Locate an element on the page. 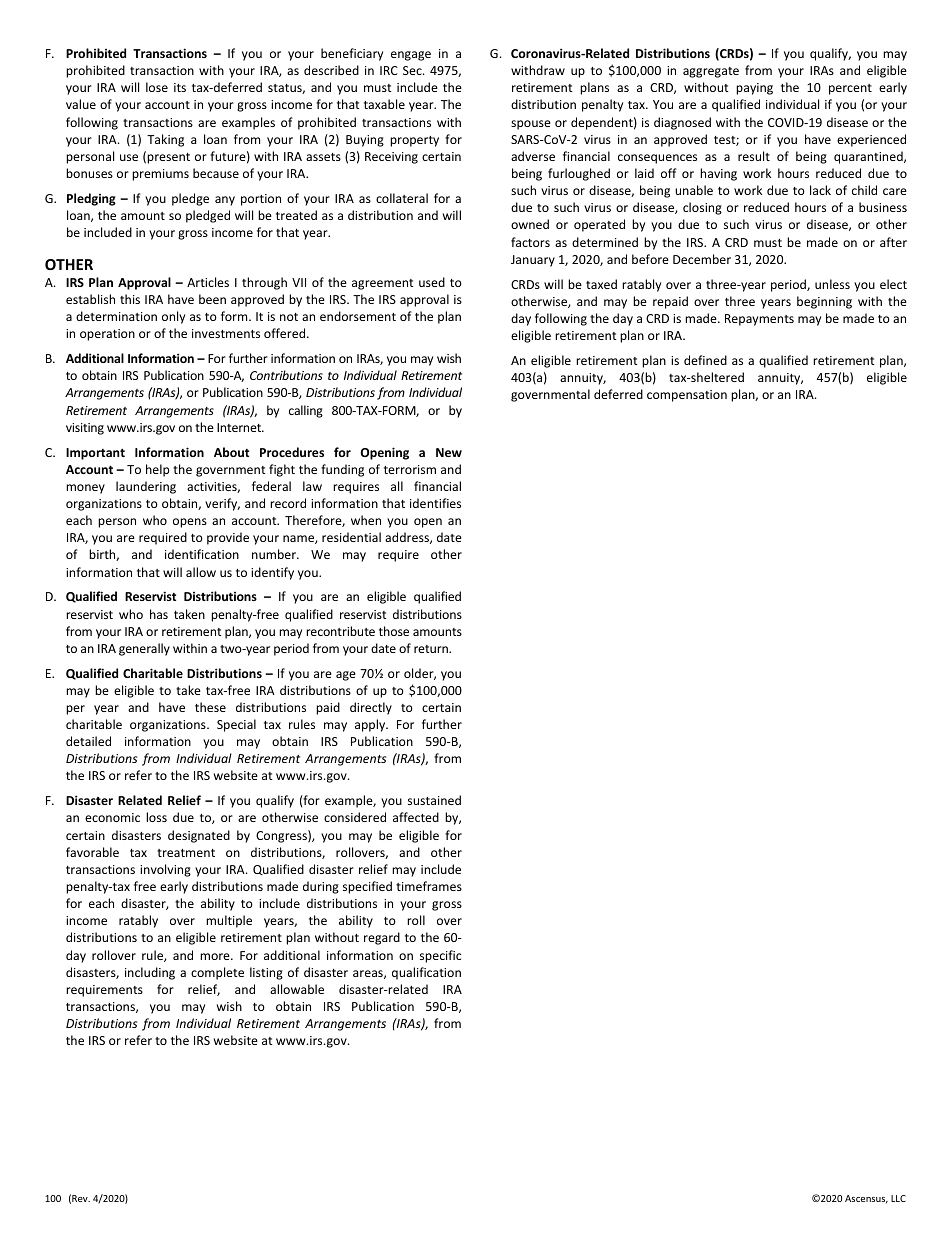 This document has height=1233, width=952. spouse is located at coordinates (531, 125).
